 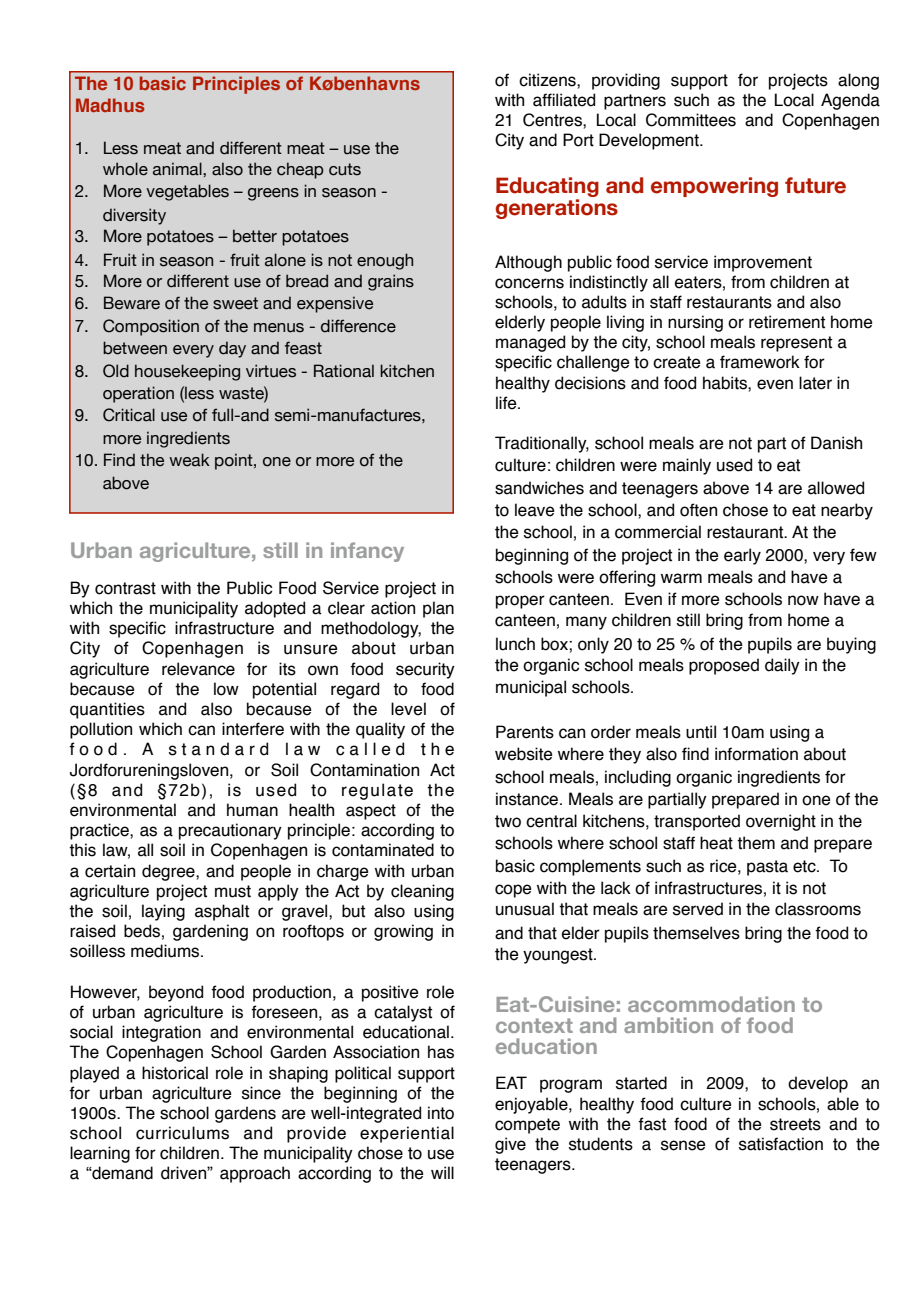 I want to click on now, so click(x=803, y=600).
